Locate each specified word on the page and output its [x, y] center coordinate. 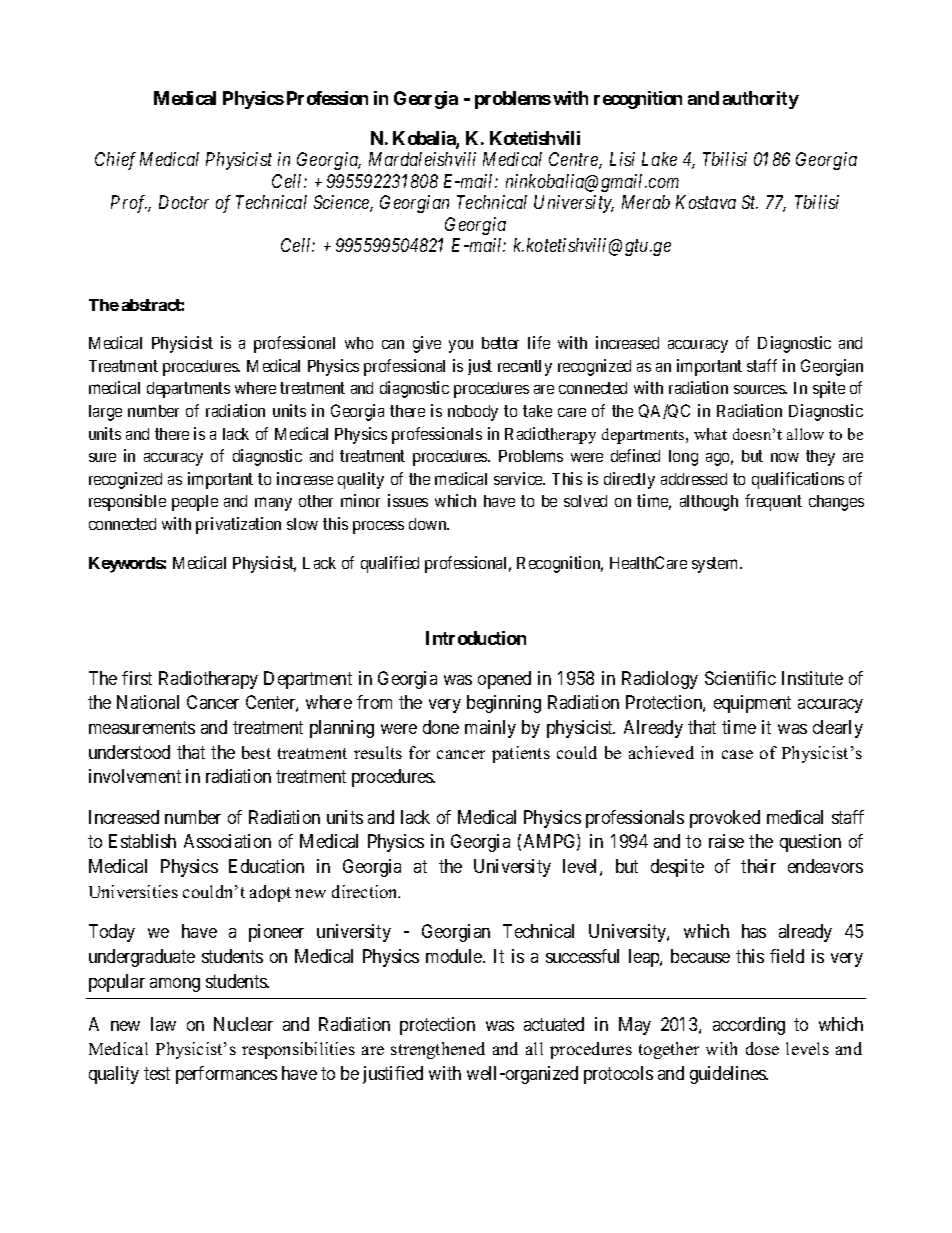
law [163, 1024]
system [716, 565]
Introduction [476, 638]
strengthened [438, 1050]
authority [761, 100]
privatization [238, 525]
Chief [115, 161]
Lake [659, 159]
